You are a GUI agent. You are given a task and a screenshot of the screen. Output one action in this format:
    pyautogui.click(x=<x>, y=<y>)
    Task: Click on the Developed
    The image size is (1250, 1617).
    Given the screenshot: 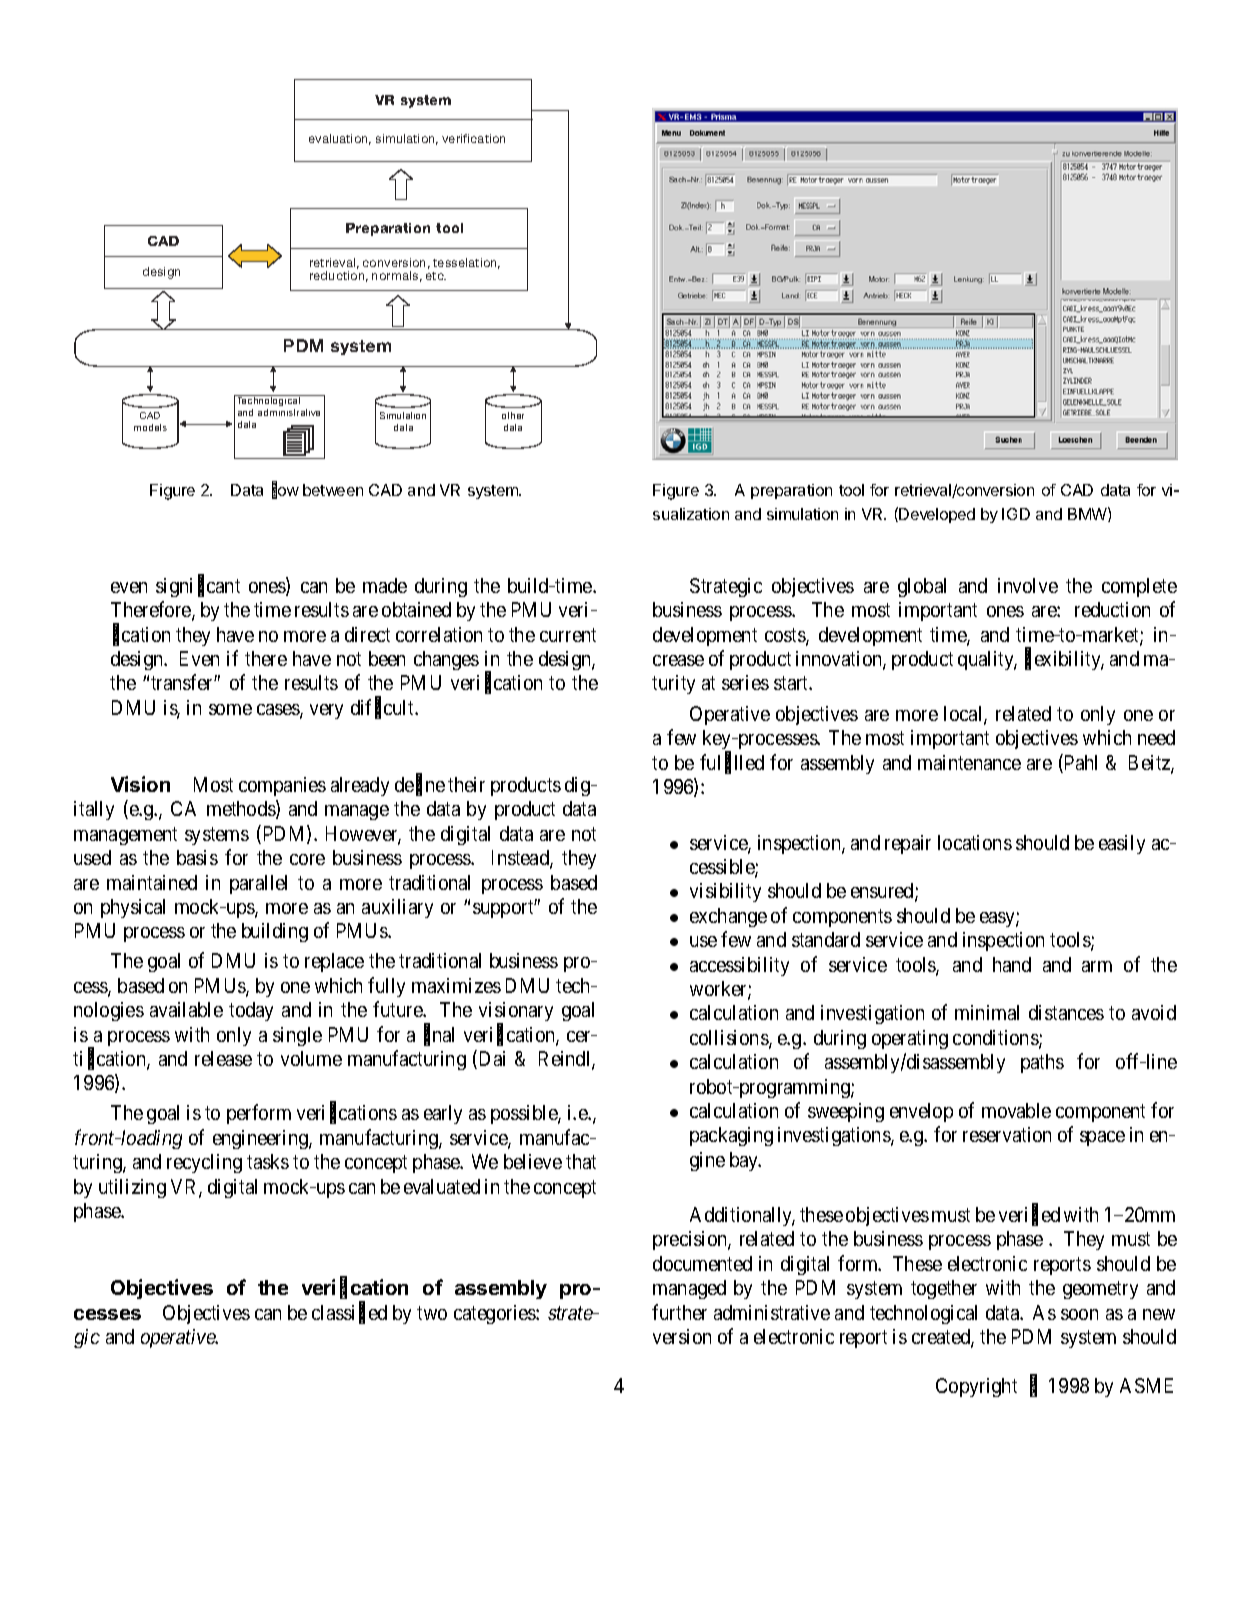 What is the action you would take?
    pyautogui.click(x=936, y=515)
